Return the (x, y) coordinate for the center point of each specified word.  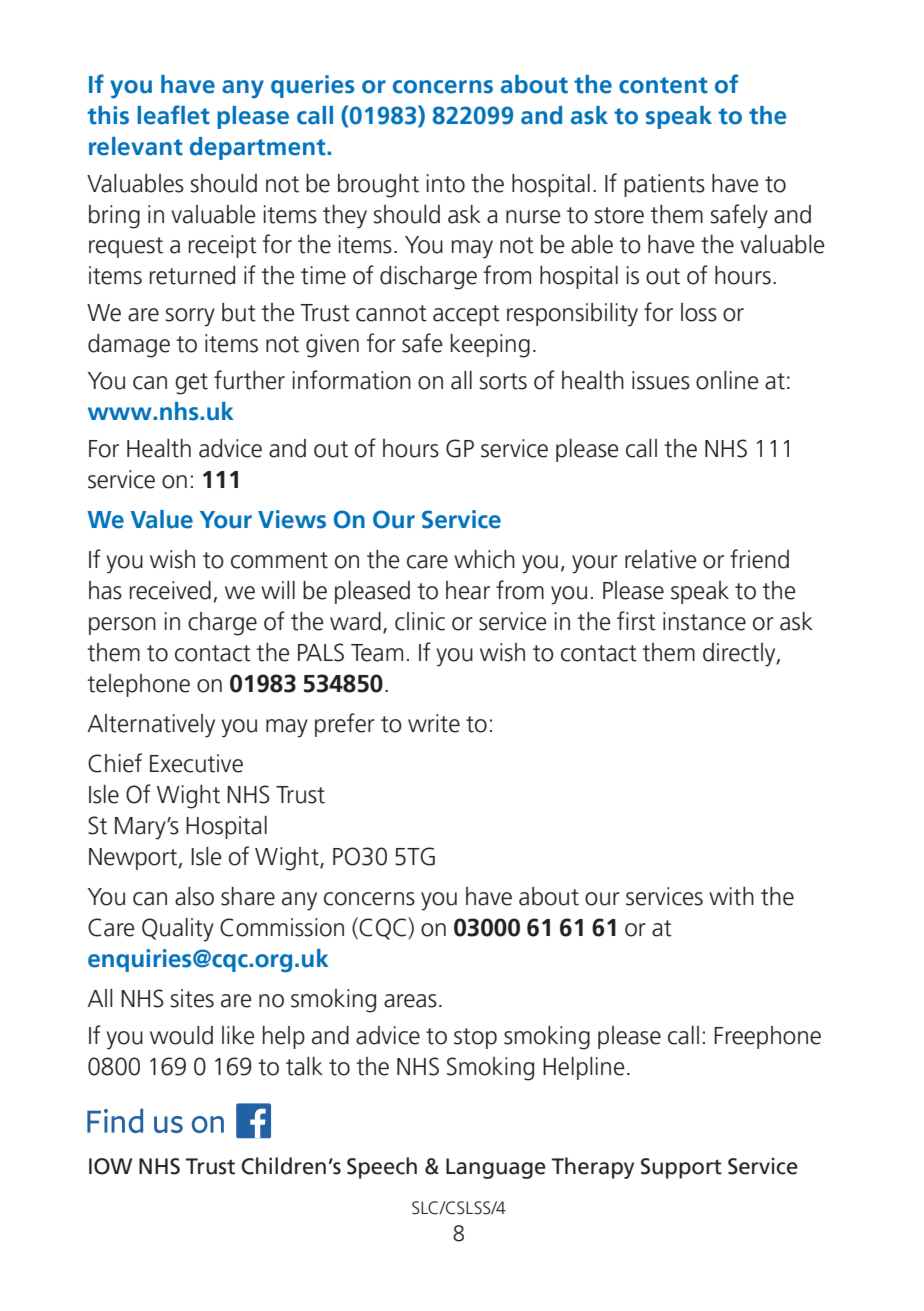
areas (410, 1001)
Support (681, 1168)
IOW (110, 1166)
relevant (136, 146)
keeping (490, 346)
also (194, 896)
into (446, 183)
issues (661, 380)
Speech (382, 1168)
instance (704, 621)
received (170, 590)
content (663, 85)
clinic (420, 621)
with (731, 896)
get (191, 384)
